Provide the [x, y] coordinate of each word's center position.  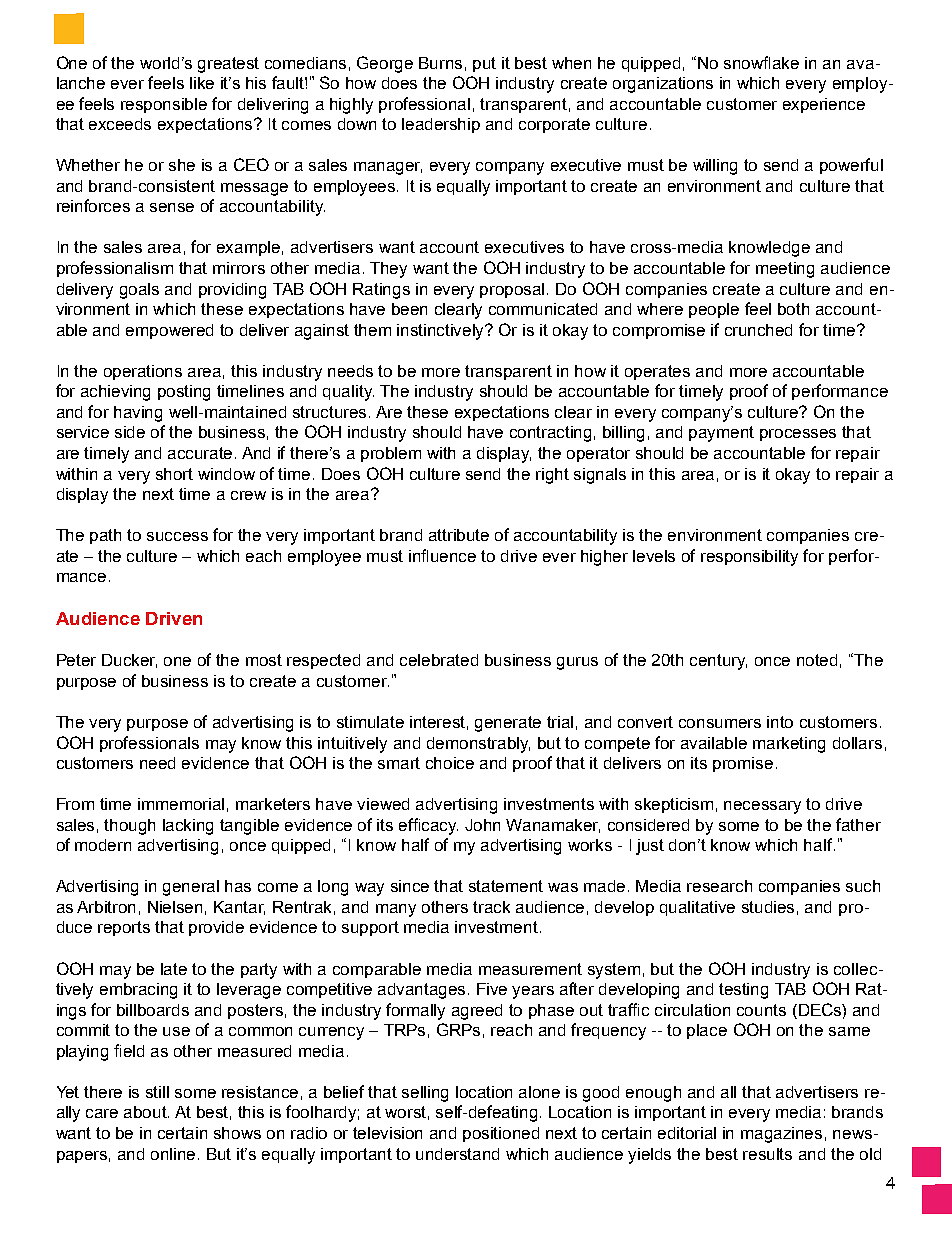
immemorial [181, 804]
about [146, 1112]
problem [391, 454]
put [484, 64]
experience [824, 105]
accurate [202, 453]
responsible [164, 105]
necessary [762, 807]
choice [450, 763]
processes [798, 435]
